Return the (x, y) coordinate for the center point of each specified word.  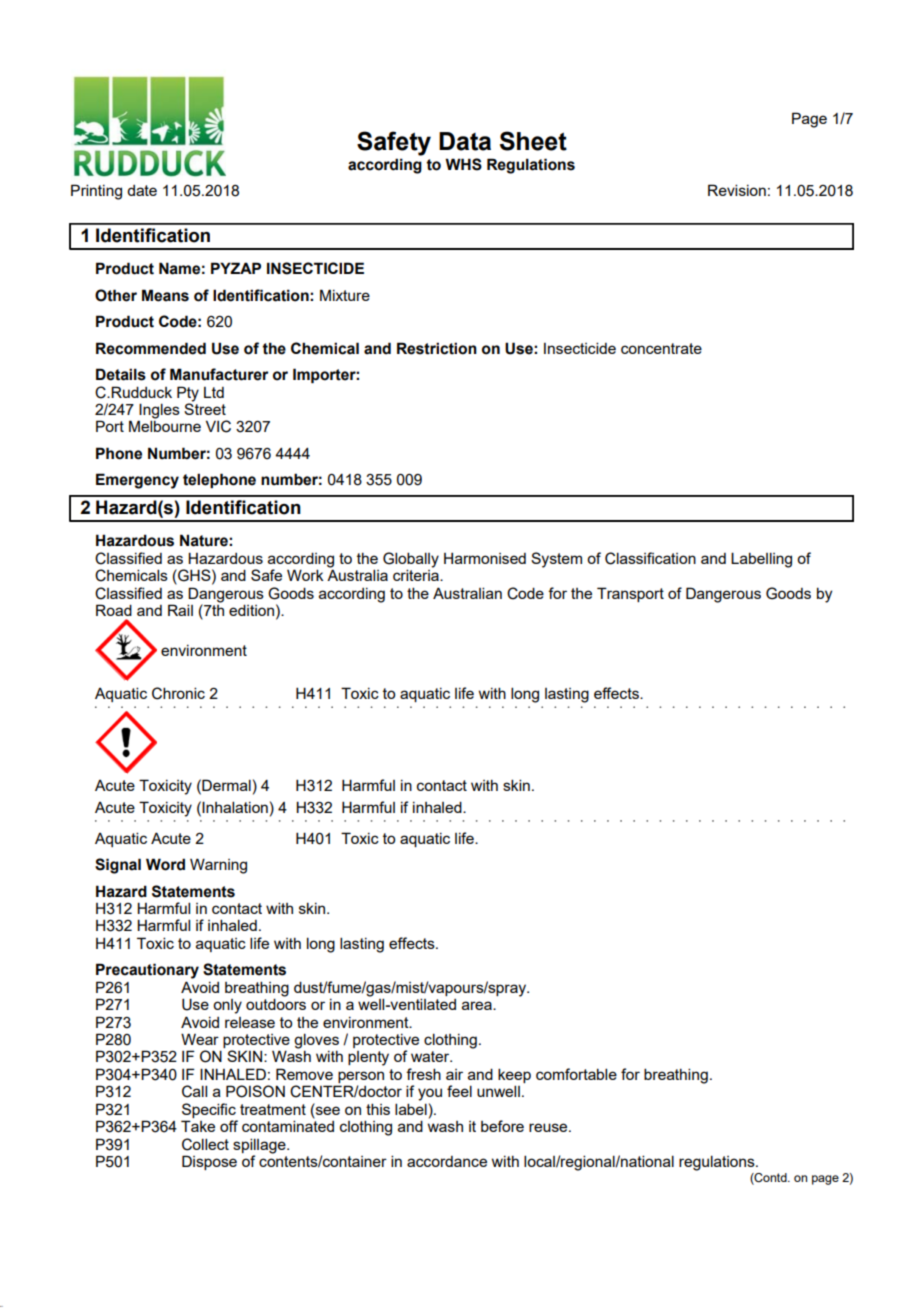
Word (165, 864)
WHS (463, 164)
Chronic (178, 693)
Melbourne (165, 426)
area (478, 1005)
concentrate (661, 348)
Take (198, 1126)
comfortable (576, 1074)
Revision (737, 190)
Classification (650, 558)
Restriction (437, 348)
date (142, 190)
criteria (417, 574)
